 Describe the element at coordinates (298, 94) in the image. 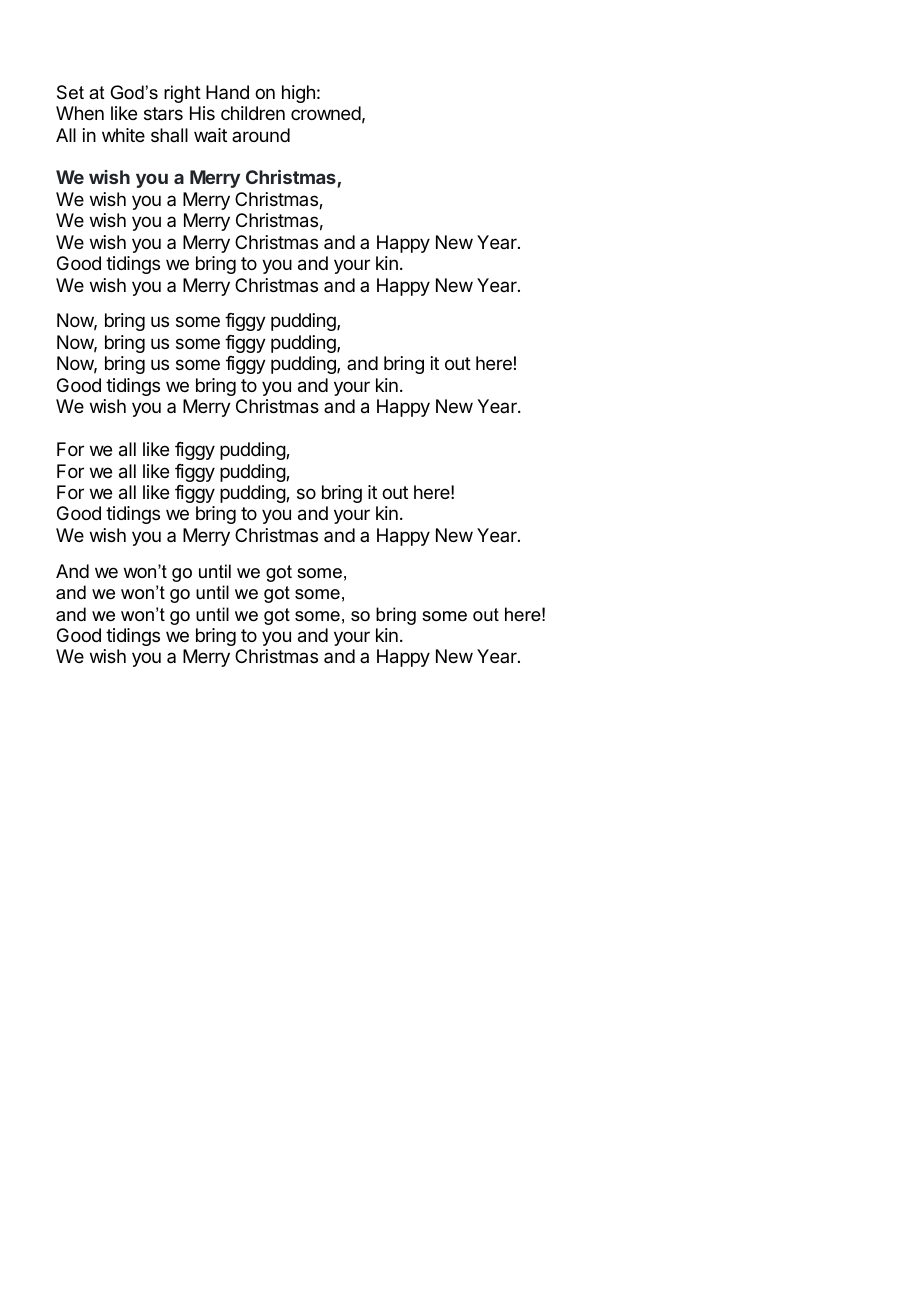

I see `high` at that location.
